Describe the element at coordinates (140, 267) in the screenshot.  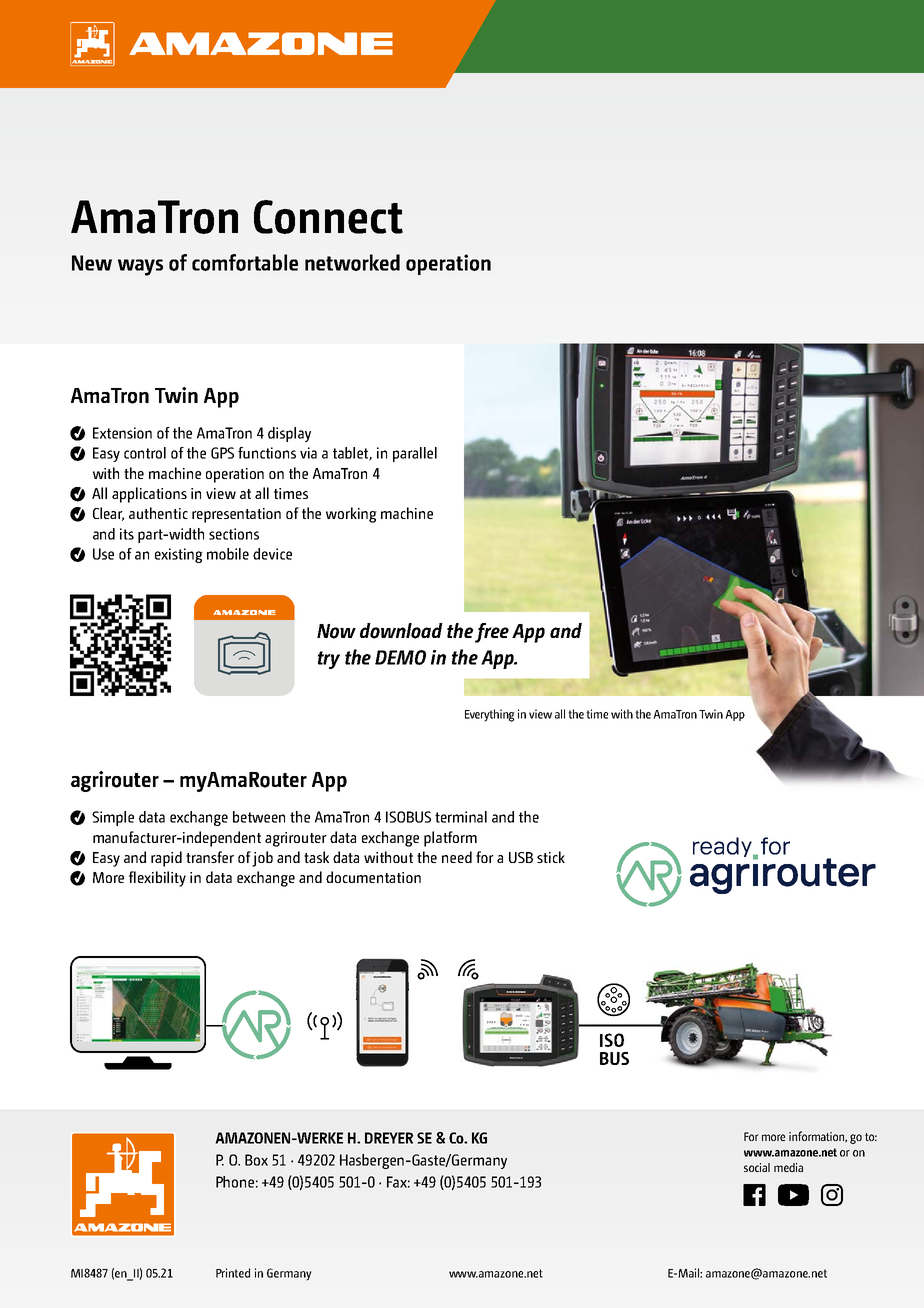
I see `ways` at that location.
